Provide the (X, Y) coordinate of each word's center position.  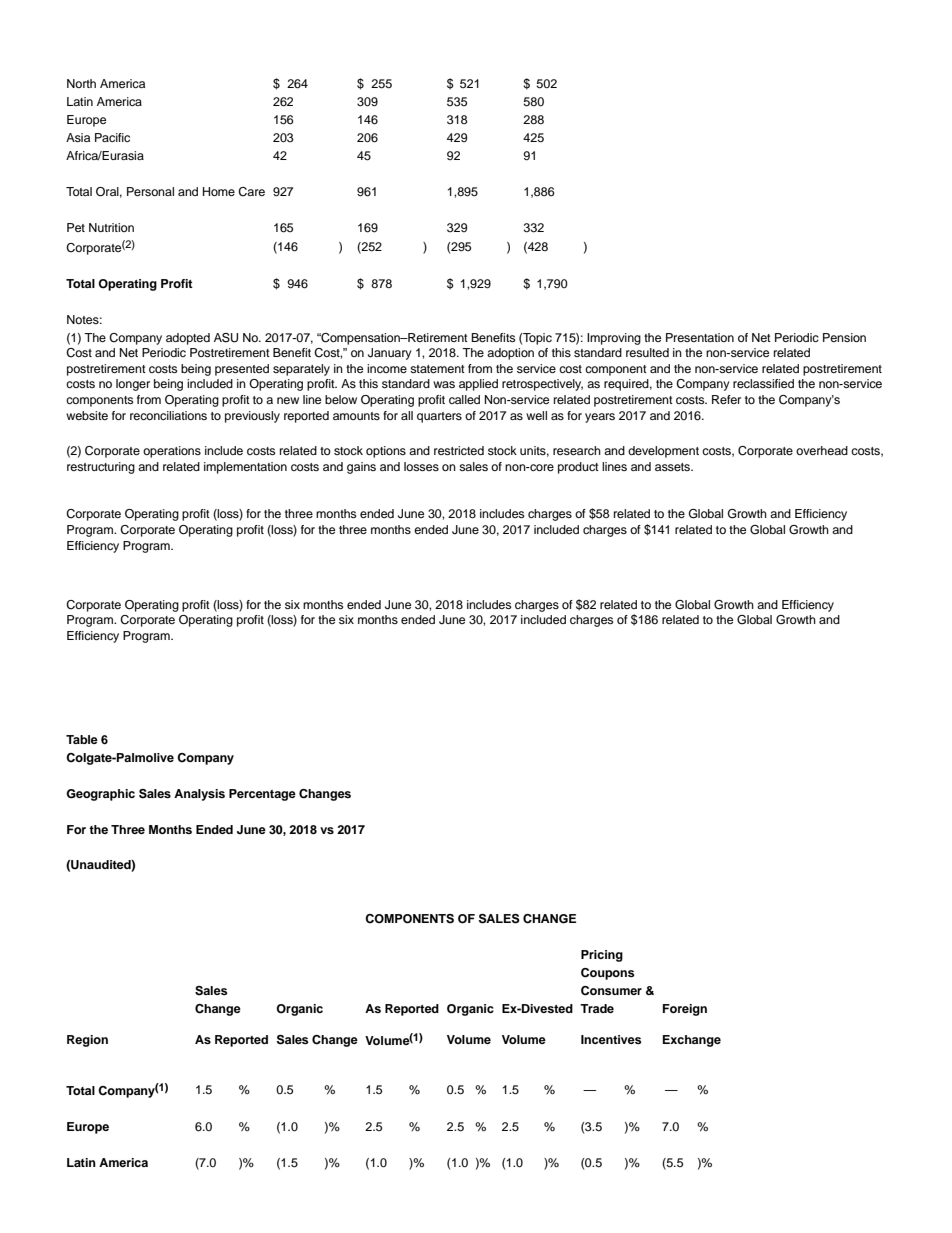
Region (87, 1041)
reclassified (763, 383)
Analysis (199, 795)
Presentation (700, 337)
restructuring (101, 468)
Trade (597, 1008)
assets (674, 467)
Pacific (112, 137)
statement (437, 369)
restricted (459, 450)
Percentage (262, 795)
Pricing (602, 956)
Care (251, 192)
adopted (188, 339)
